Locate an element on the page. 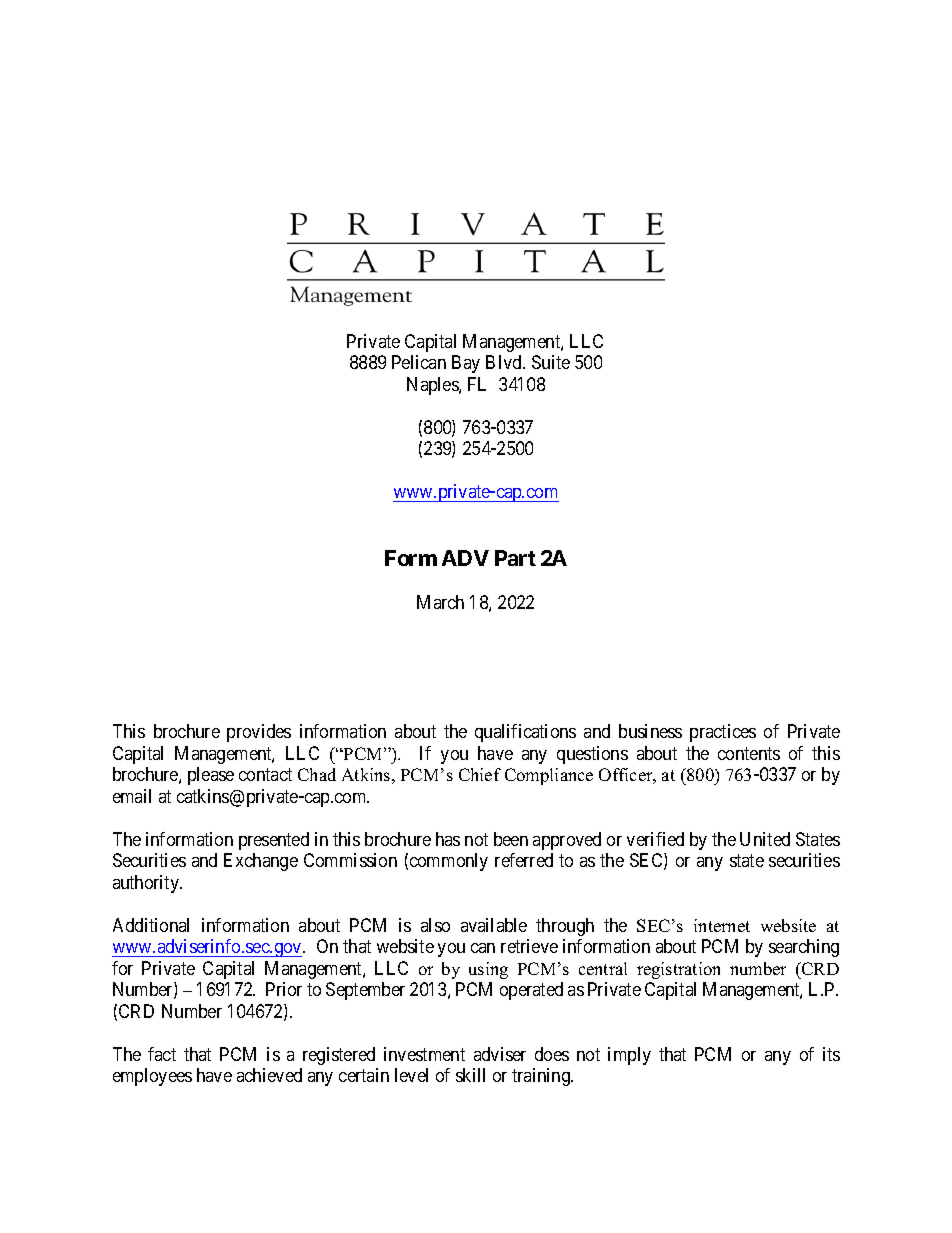  provides is located at coordinates (259, 733).
